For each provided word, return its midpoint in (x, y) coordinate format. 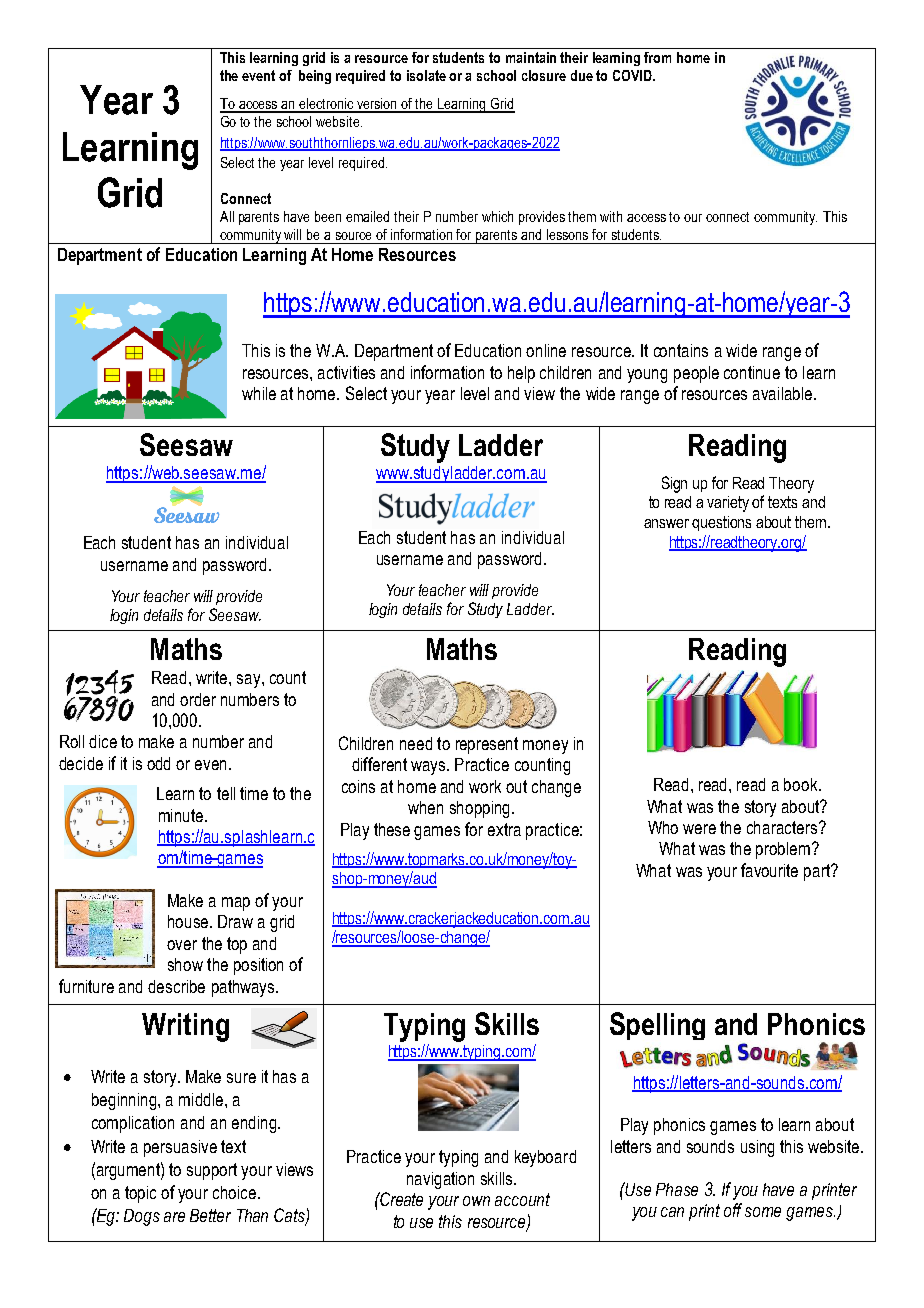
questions (721, 523)
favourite (769, 870)
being (315, 77)
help (521, 374)
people (696, 374)
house (189, 921)
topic (140, 1194)
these (392, 829)
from (657, 57)
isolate (426, 75)
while (259, 393)
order (198, 699)
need (416, 743)
